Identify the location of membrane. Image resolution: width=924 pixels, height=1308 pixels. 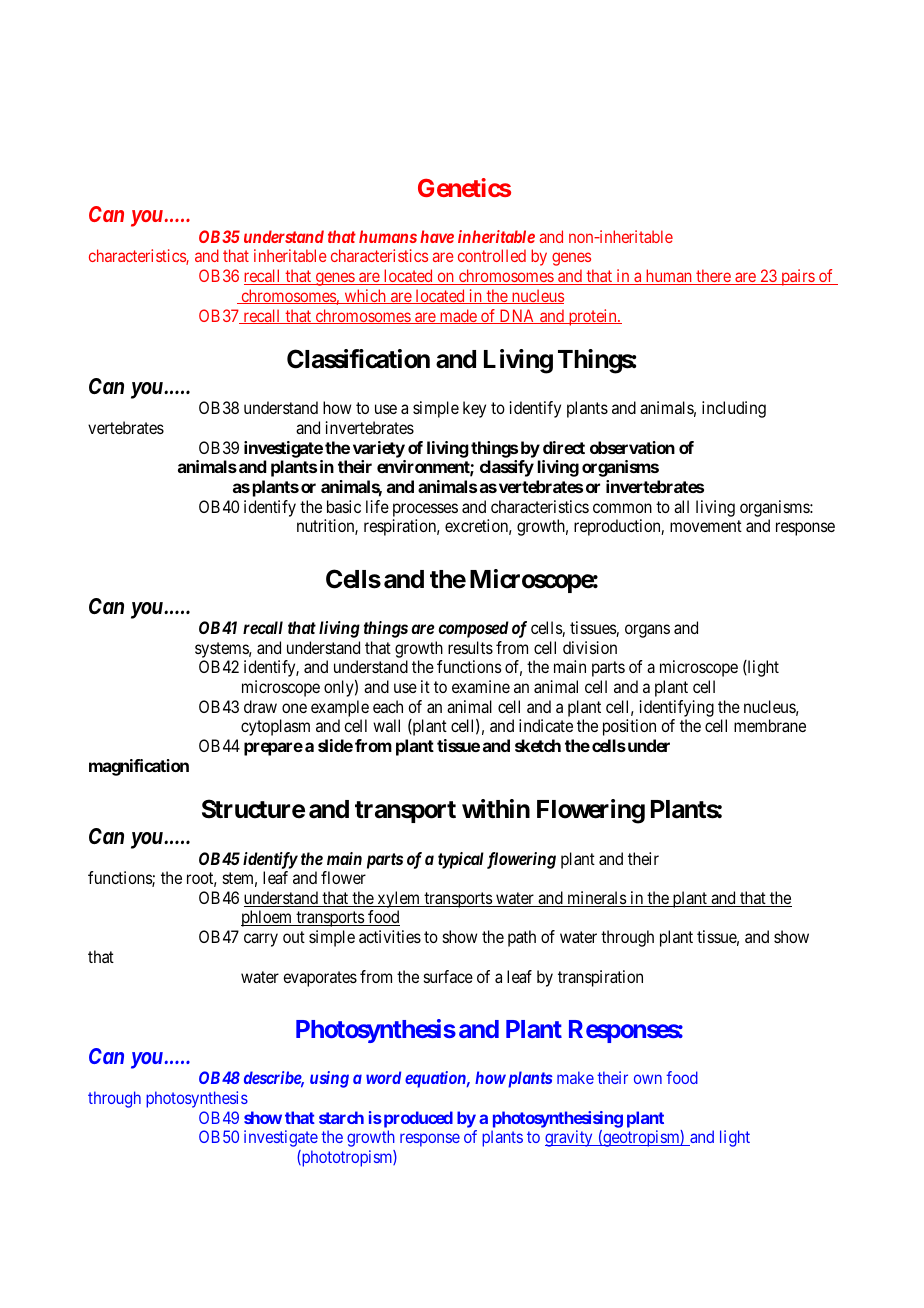
(770, 725).
